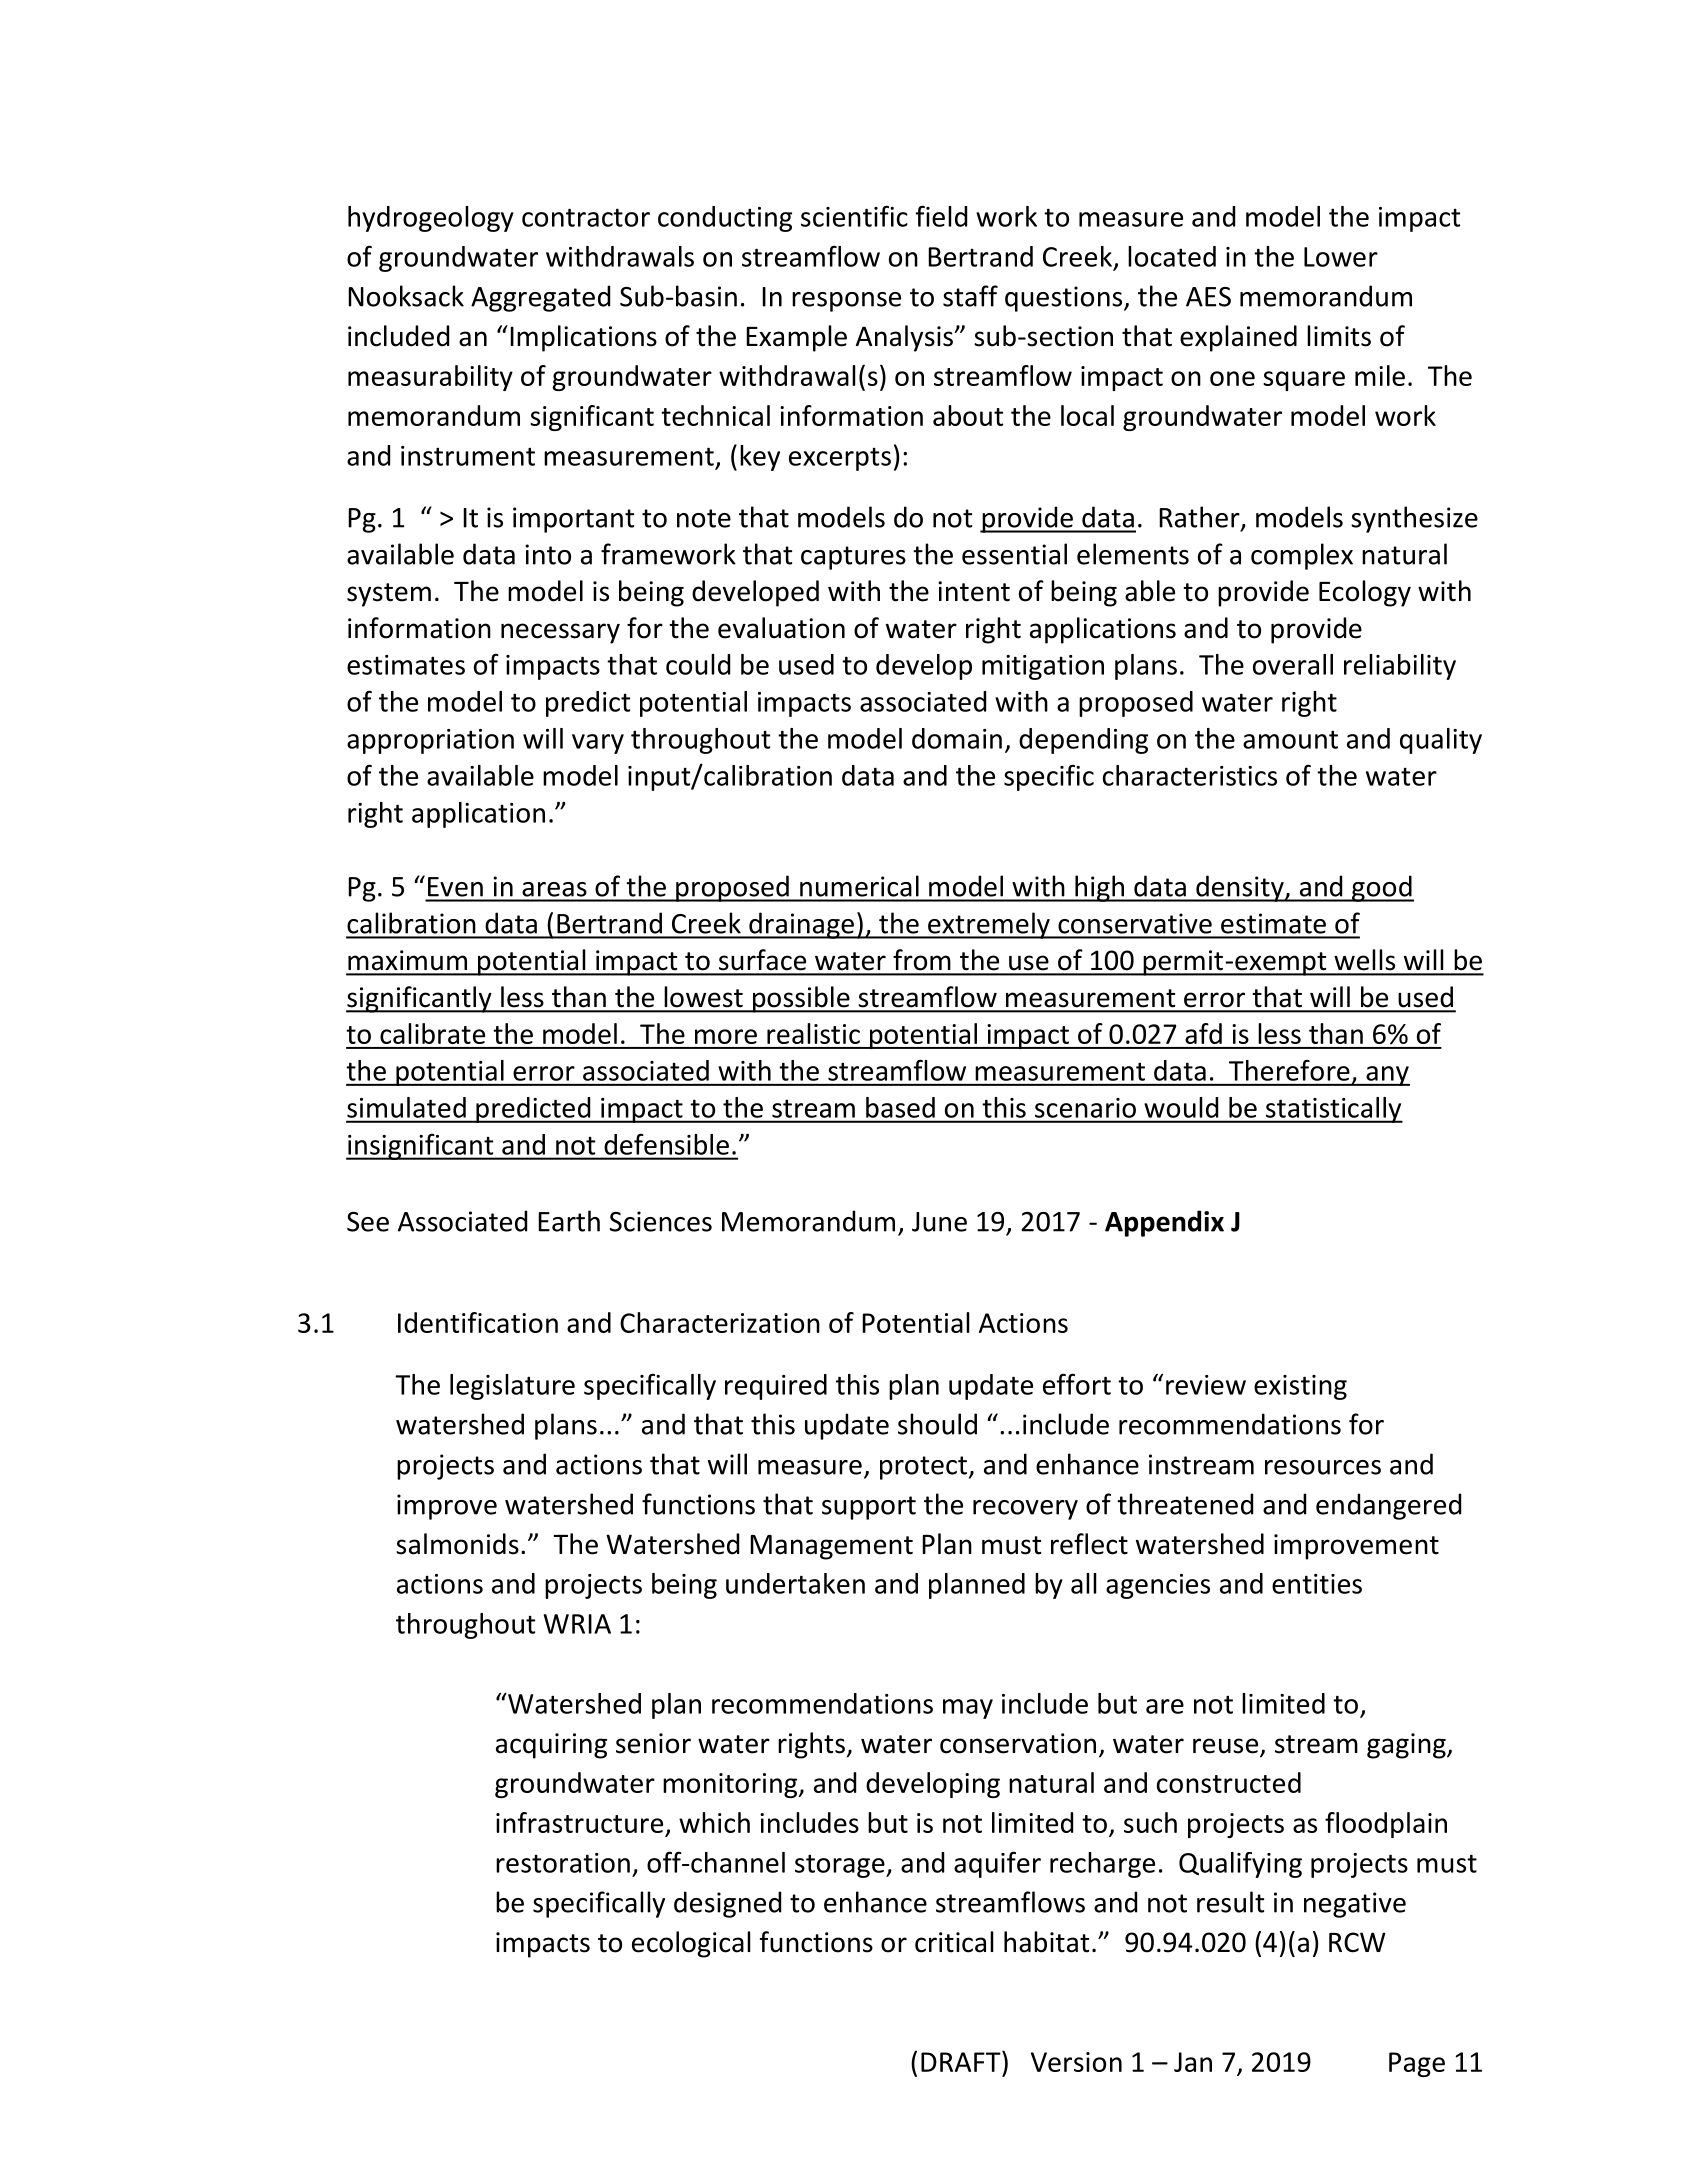 The image size is (1681, 2176). Describe the element at coordinates (937, 1424) in the image. I see `should` at that location.
